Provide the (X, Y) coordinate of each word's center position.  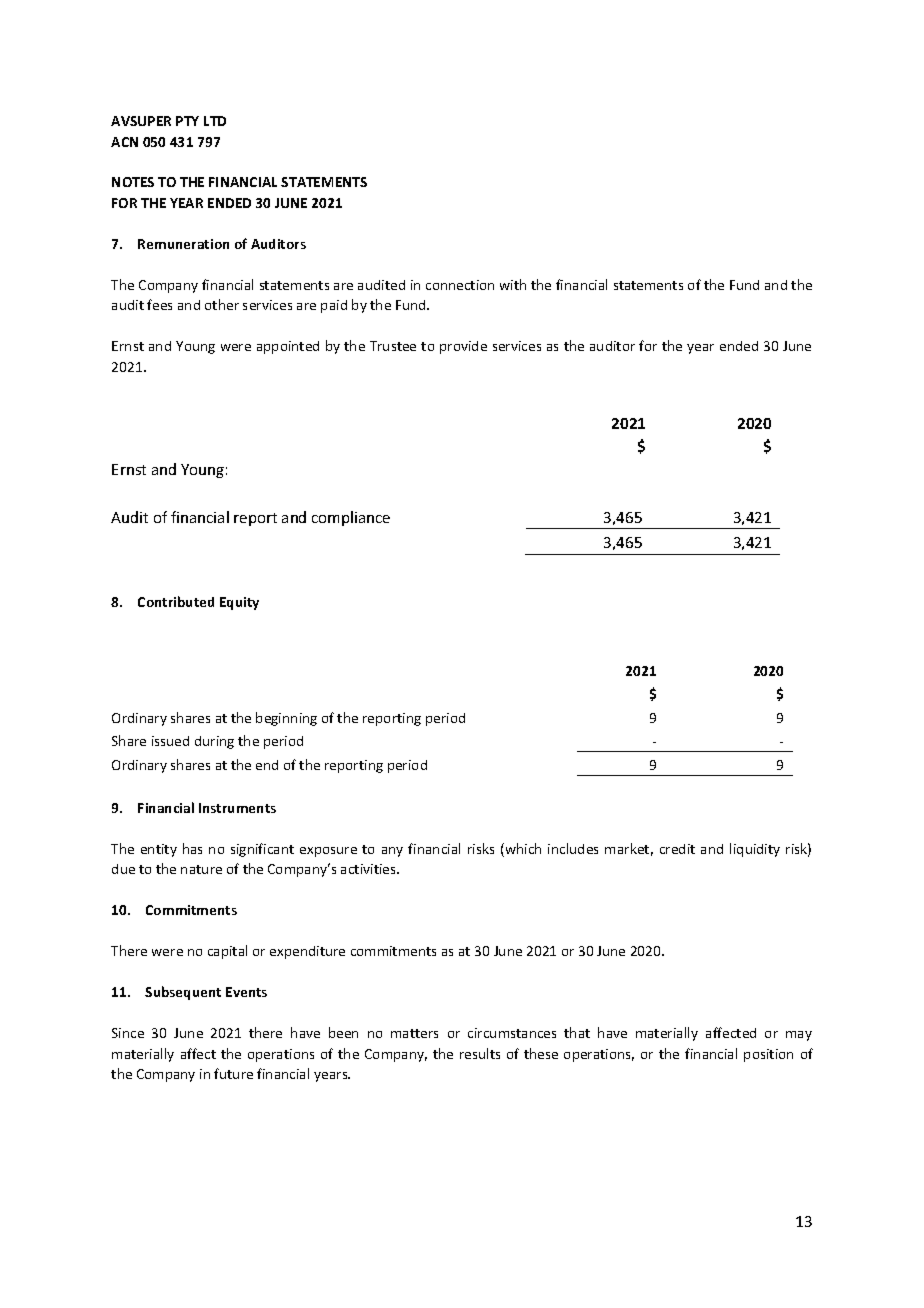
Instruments (237, 808)
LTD (215, 121)
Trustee (393, 346)
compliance (351, 518)
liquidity (755, 850)
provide (463, 347)
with (513, 284)
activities (370, 869)
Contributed (176, 601)
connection (460, 285)
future (233, 1073)
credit (677, 849)
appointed (288, 347)
